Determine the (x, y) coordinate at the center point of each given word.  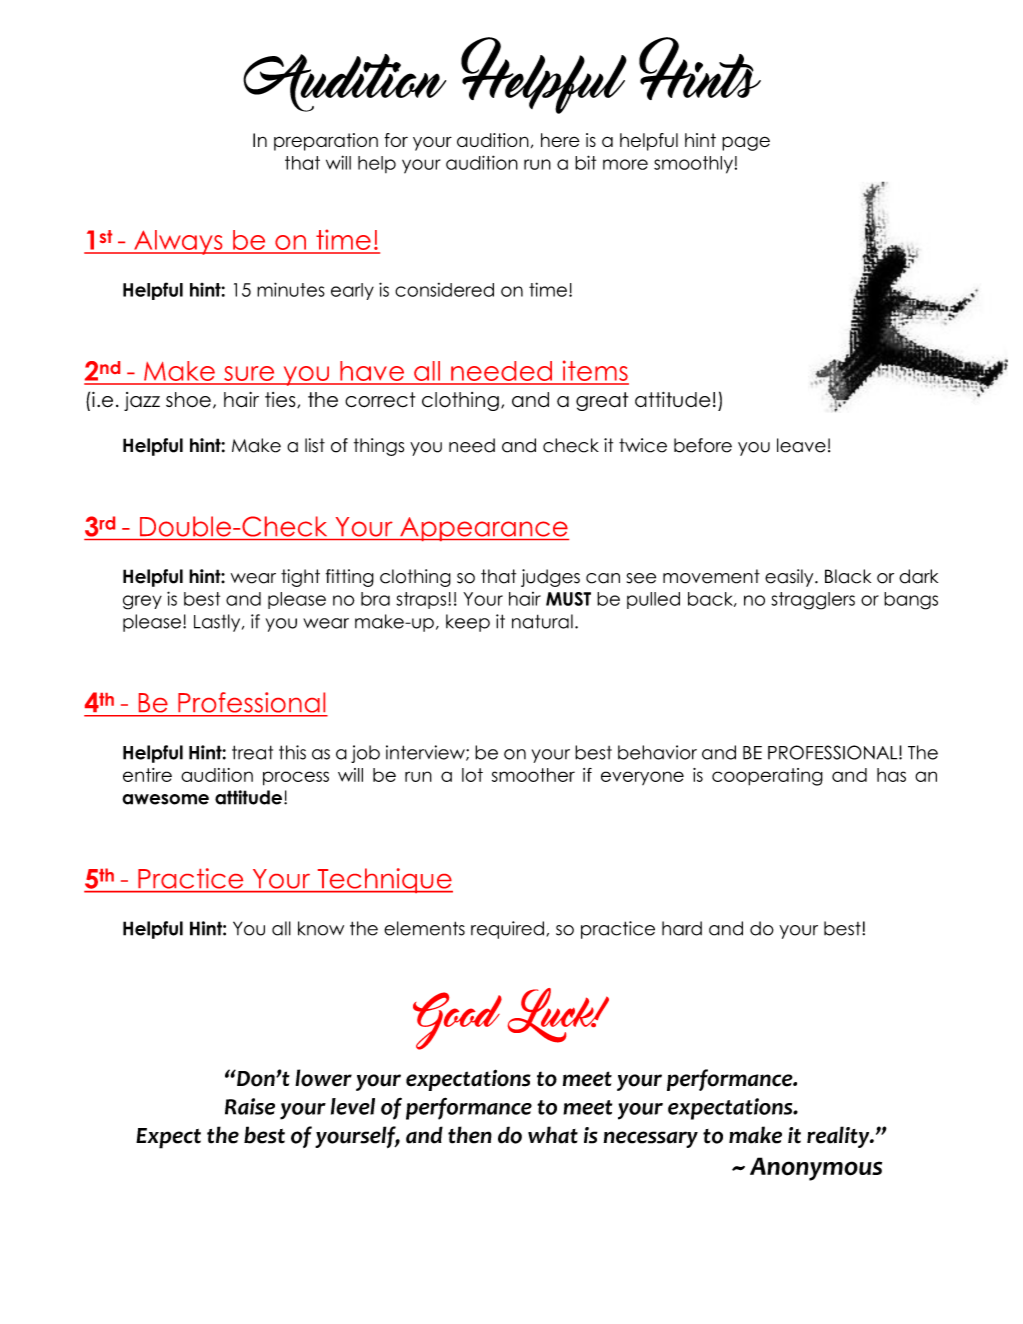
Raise (250, 1106)
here (560, 140)
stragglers (813, 601)
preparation (326, 142)
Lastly (218, 623)
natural (542, 621)
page (746, 143)
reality (839, 1137)
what (553, 1135)
